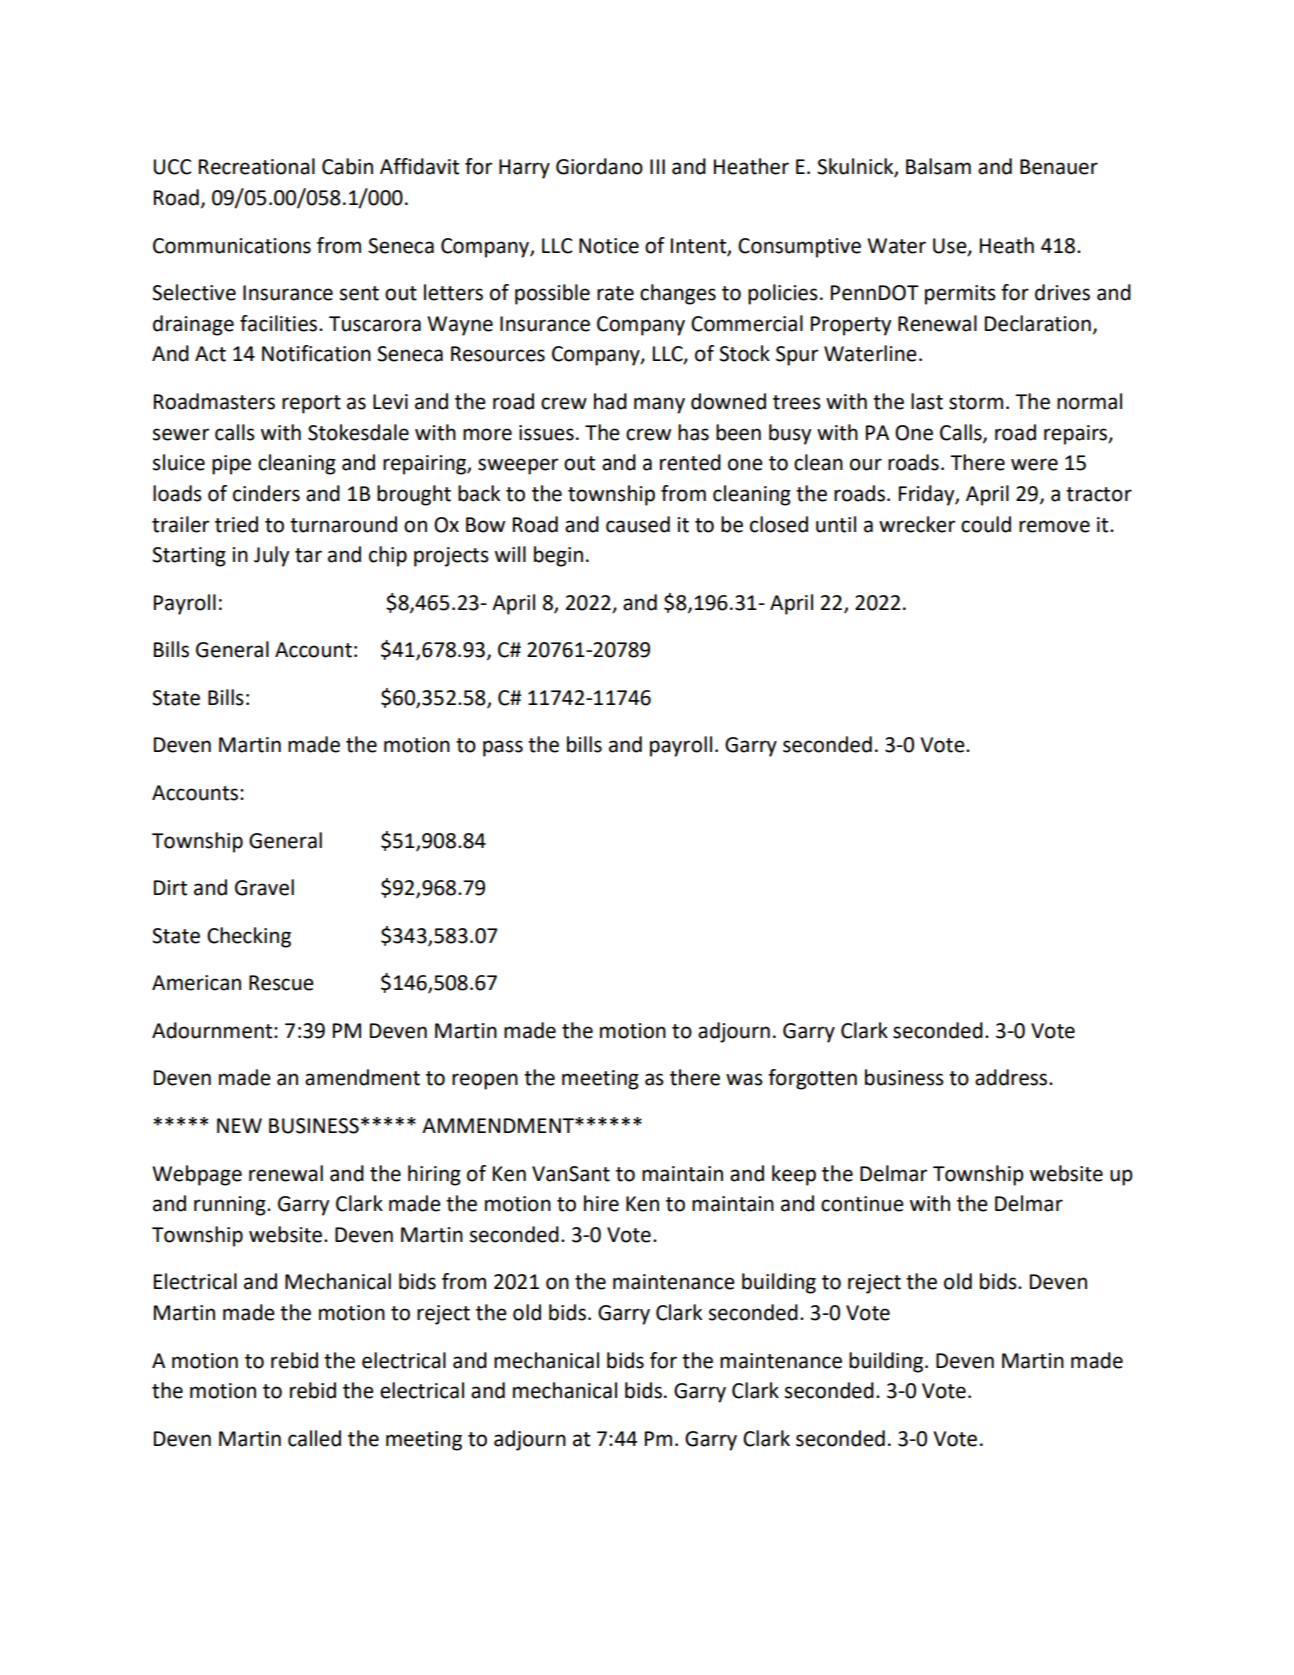 The height and width of the document is (1675, 1294). What do you see at coordinates (1012, 1077) in the document?
I see `address` at bounding box center [1012, 1077].
